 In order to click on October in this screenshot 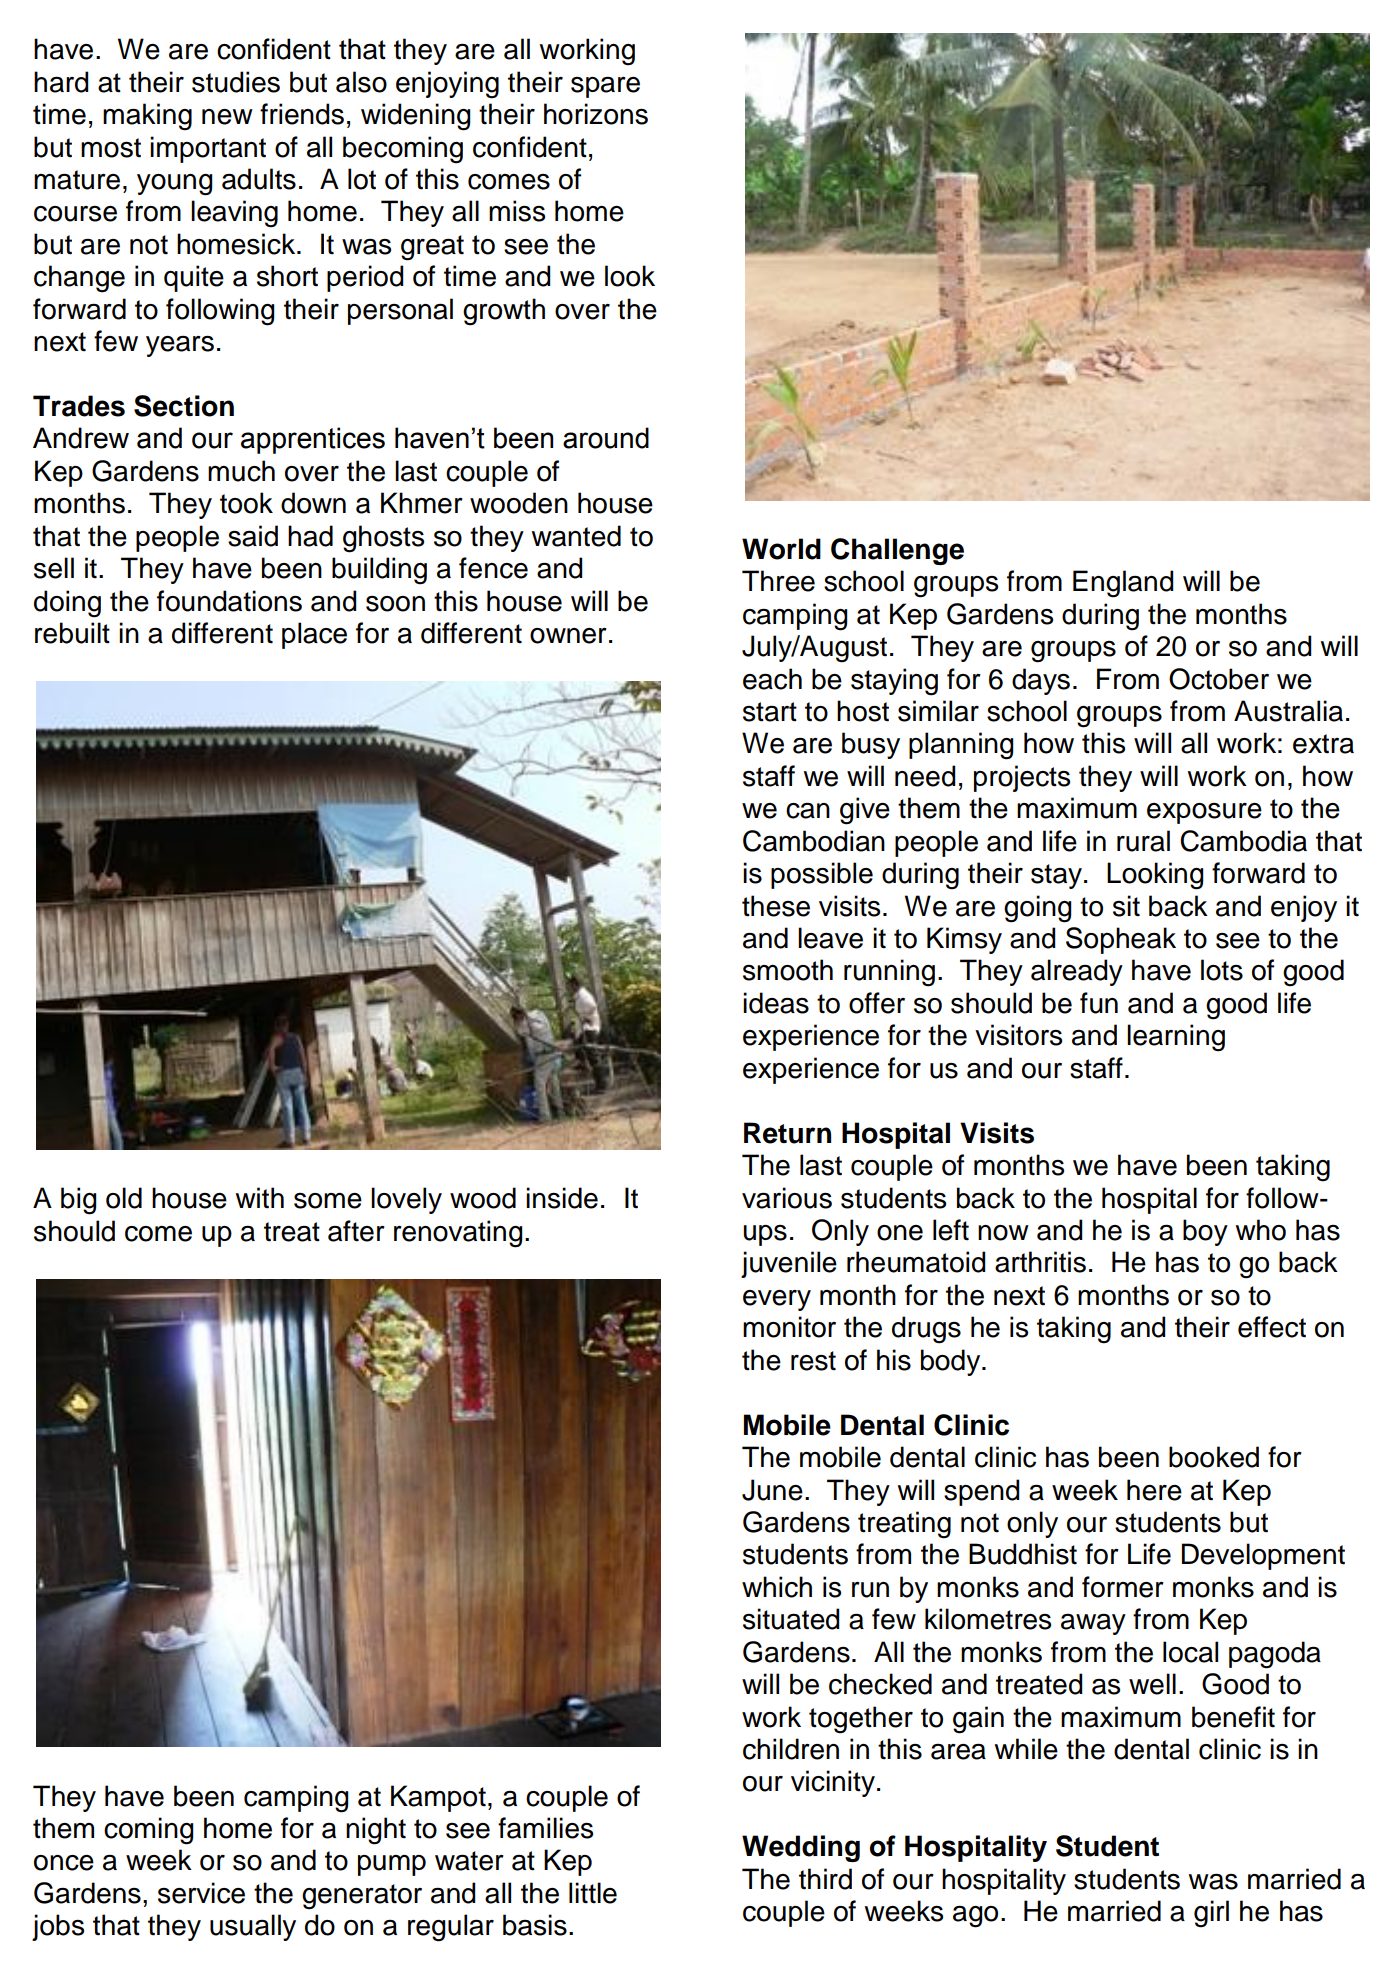, I will do `click(1219, 679)`.
